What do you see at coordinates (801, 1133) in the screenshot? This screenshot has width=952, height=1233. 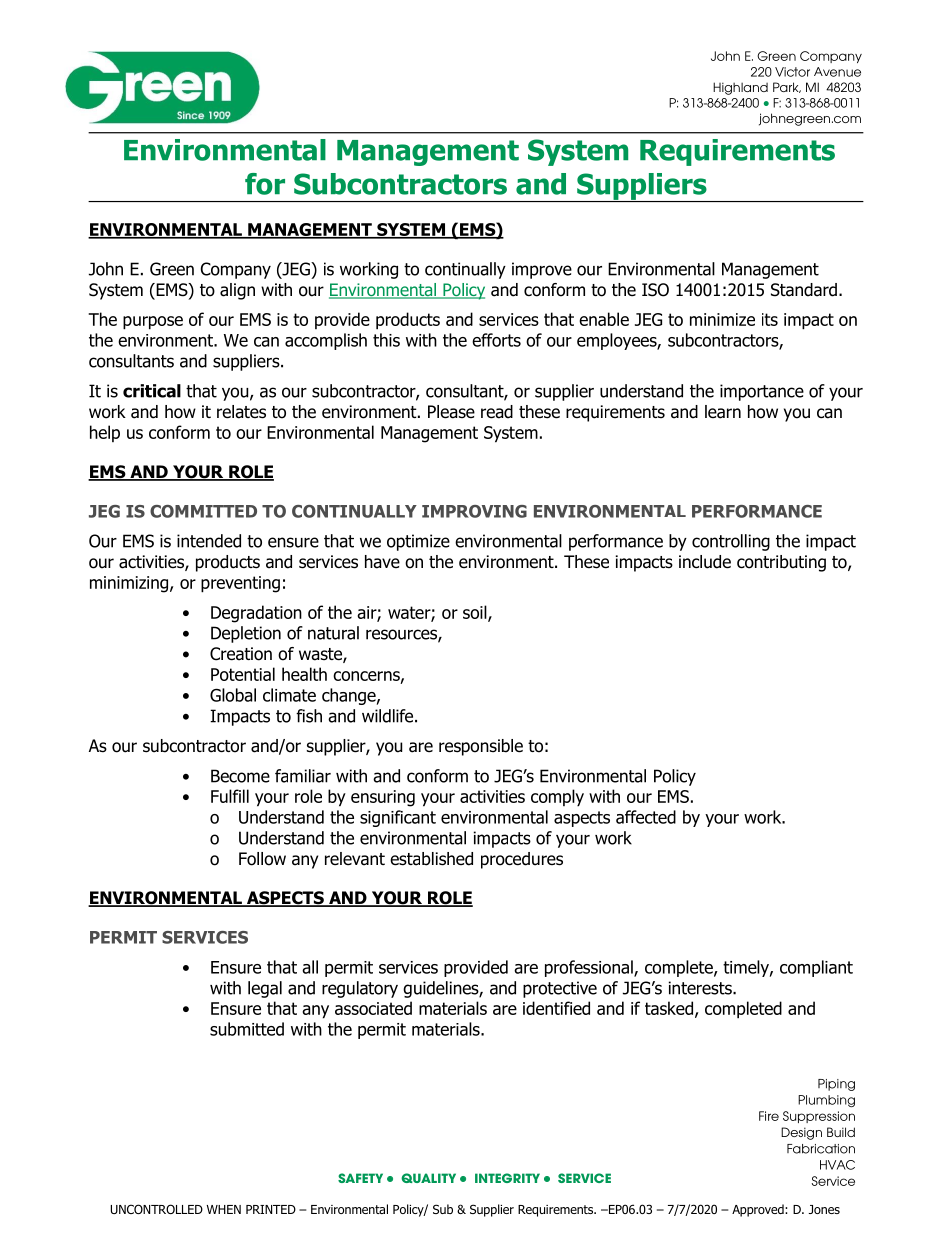 I see `Design` at bounding box center [801, 1133].
